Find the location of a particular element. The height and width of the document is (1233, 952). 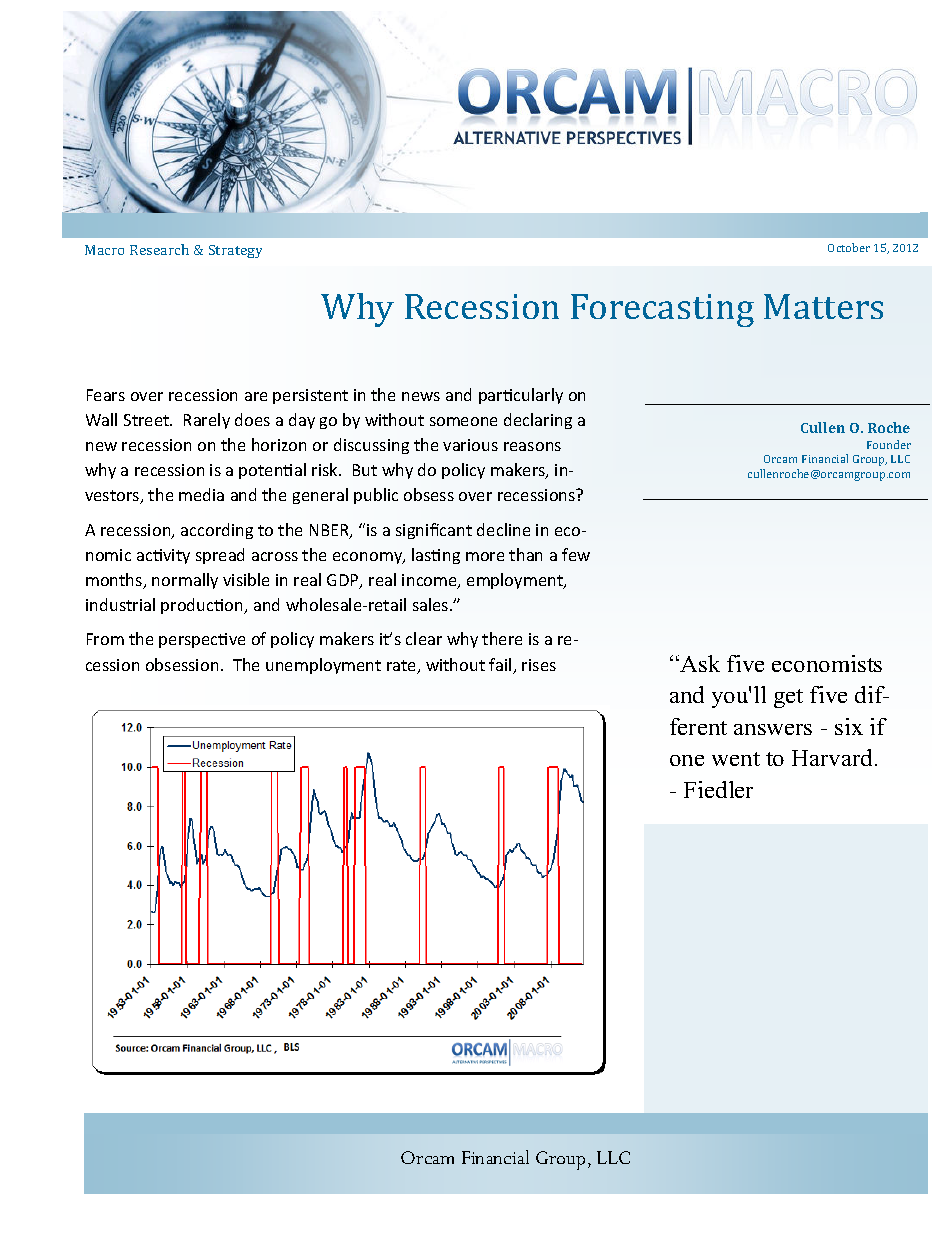

Research is located at coordinates (159, 249).
